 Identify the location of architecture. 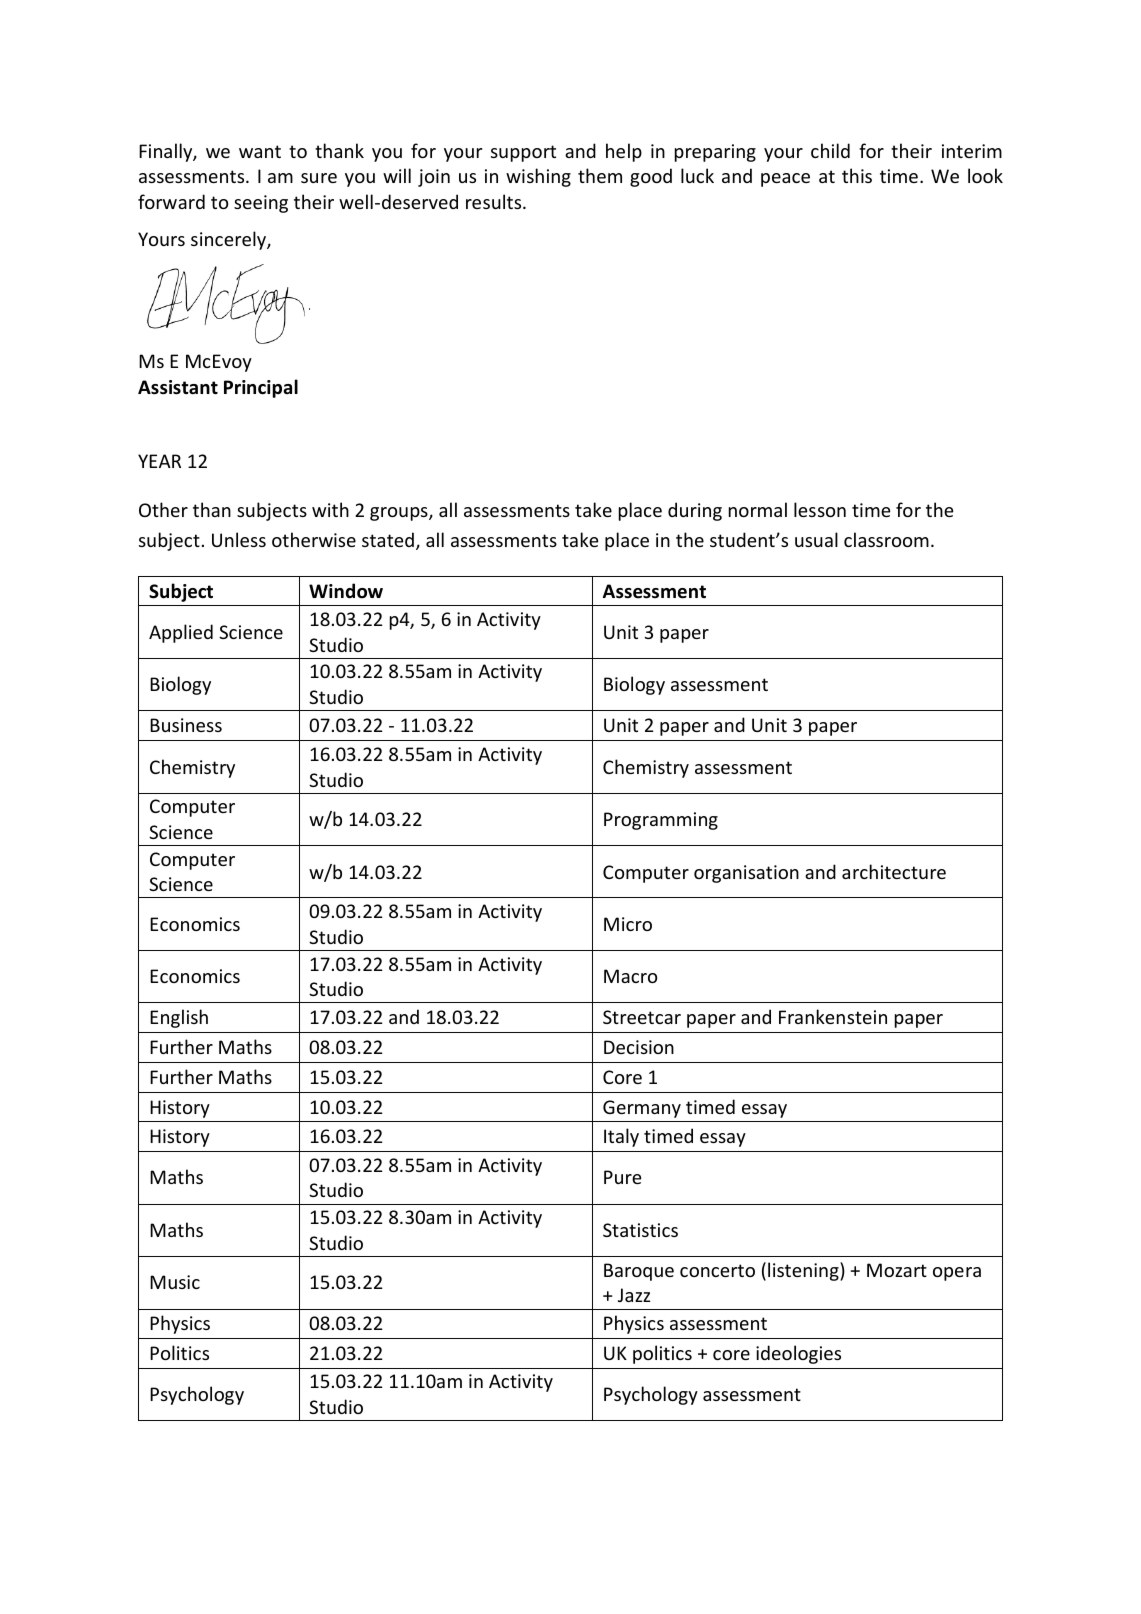
(894, 871).
